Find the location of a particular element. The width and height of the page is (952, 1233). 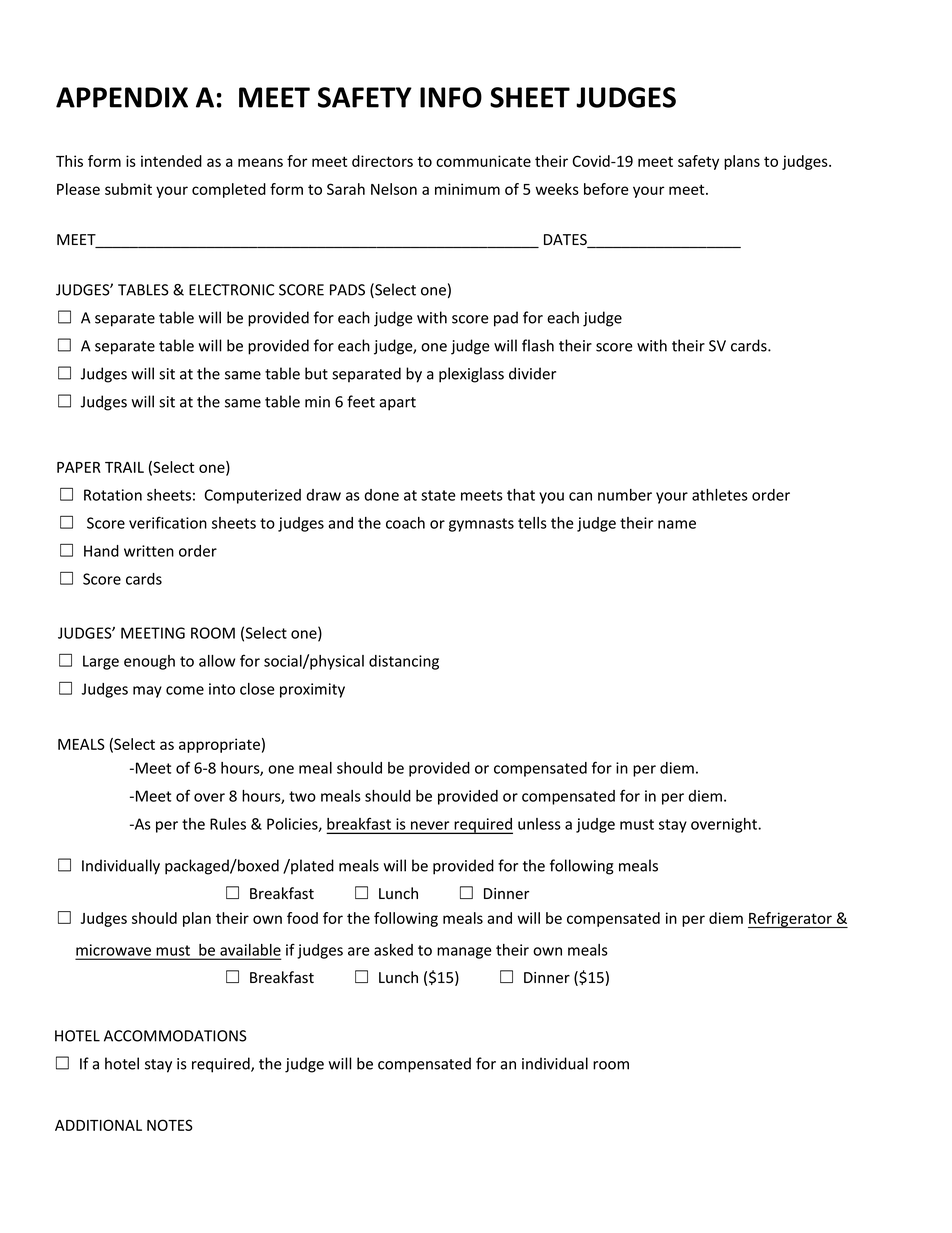

intended is located at coordinates (171, 161).
